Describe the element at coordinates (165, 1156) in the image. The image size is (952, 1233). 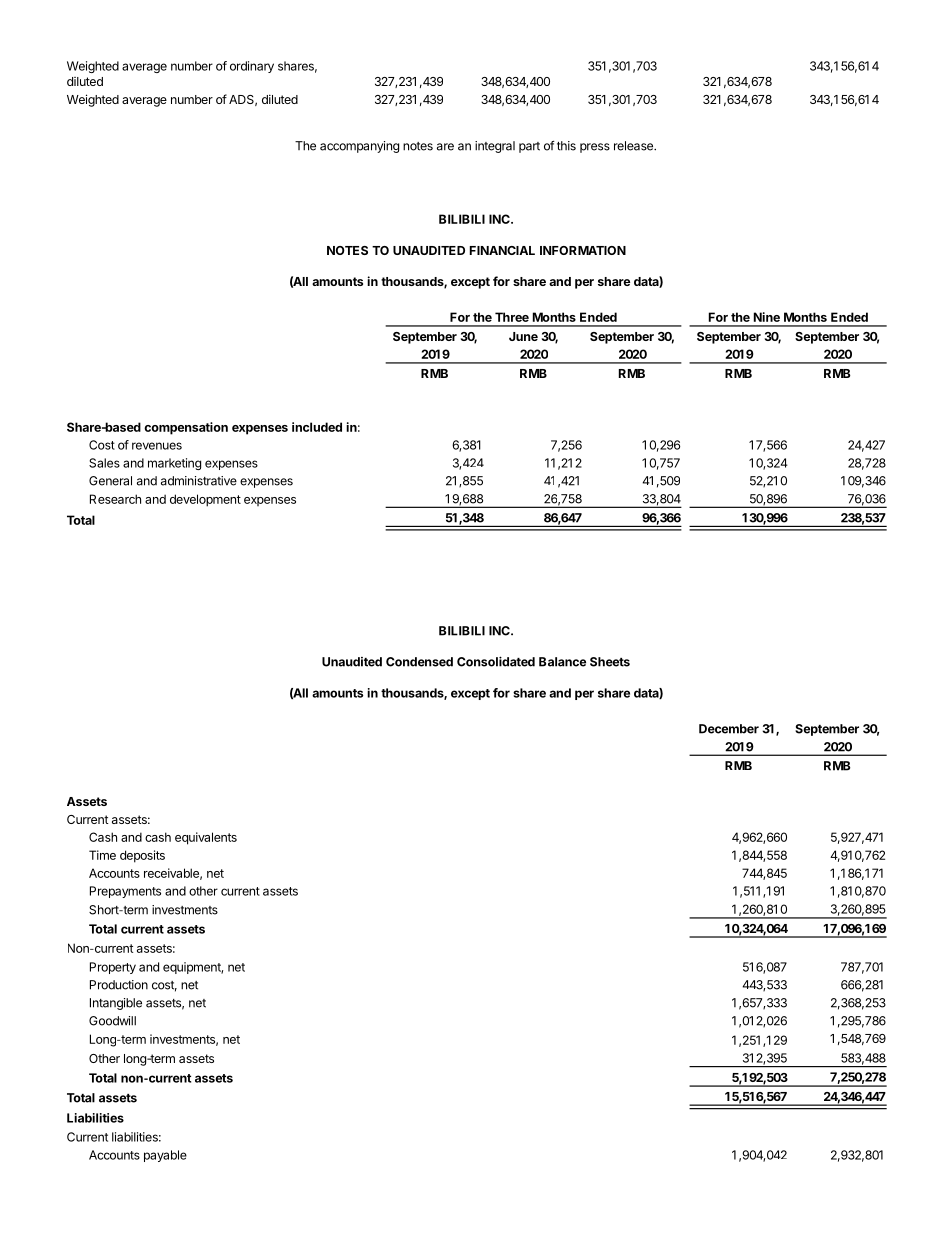
I see `payable` at that location.
